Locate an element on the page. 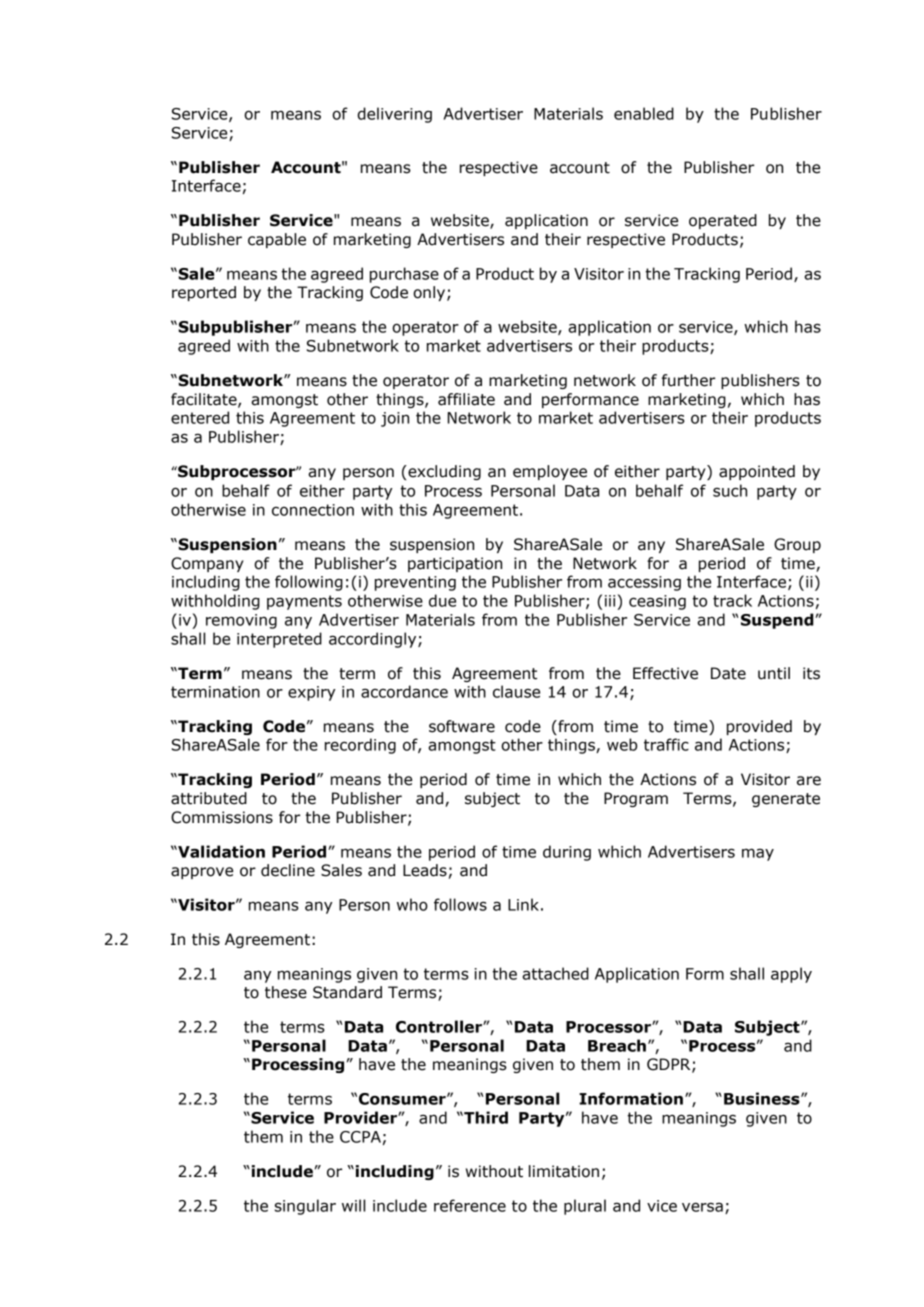  delivering is located at coordinates (394, 115).
